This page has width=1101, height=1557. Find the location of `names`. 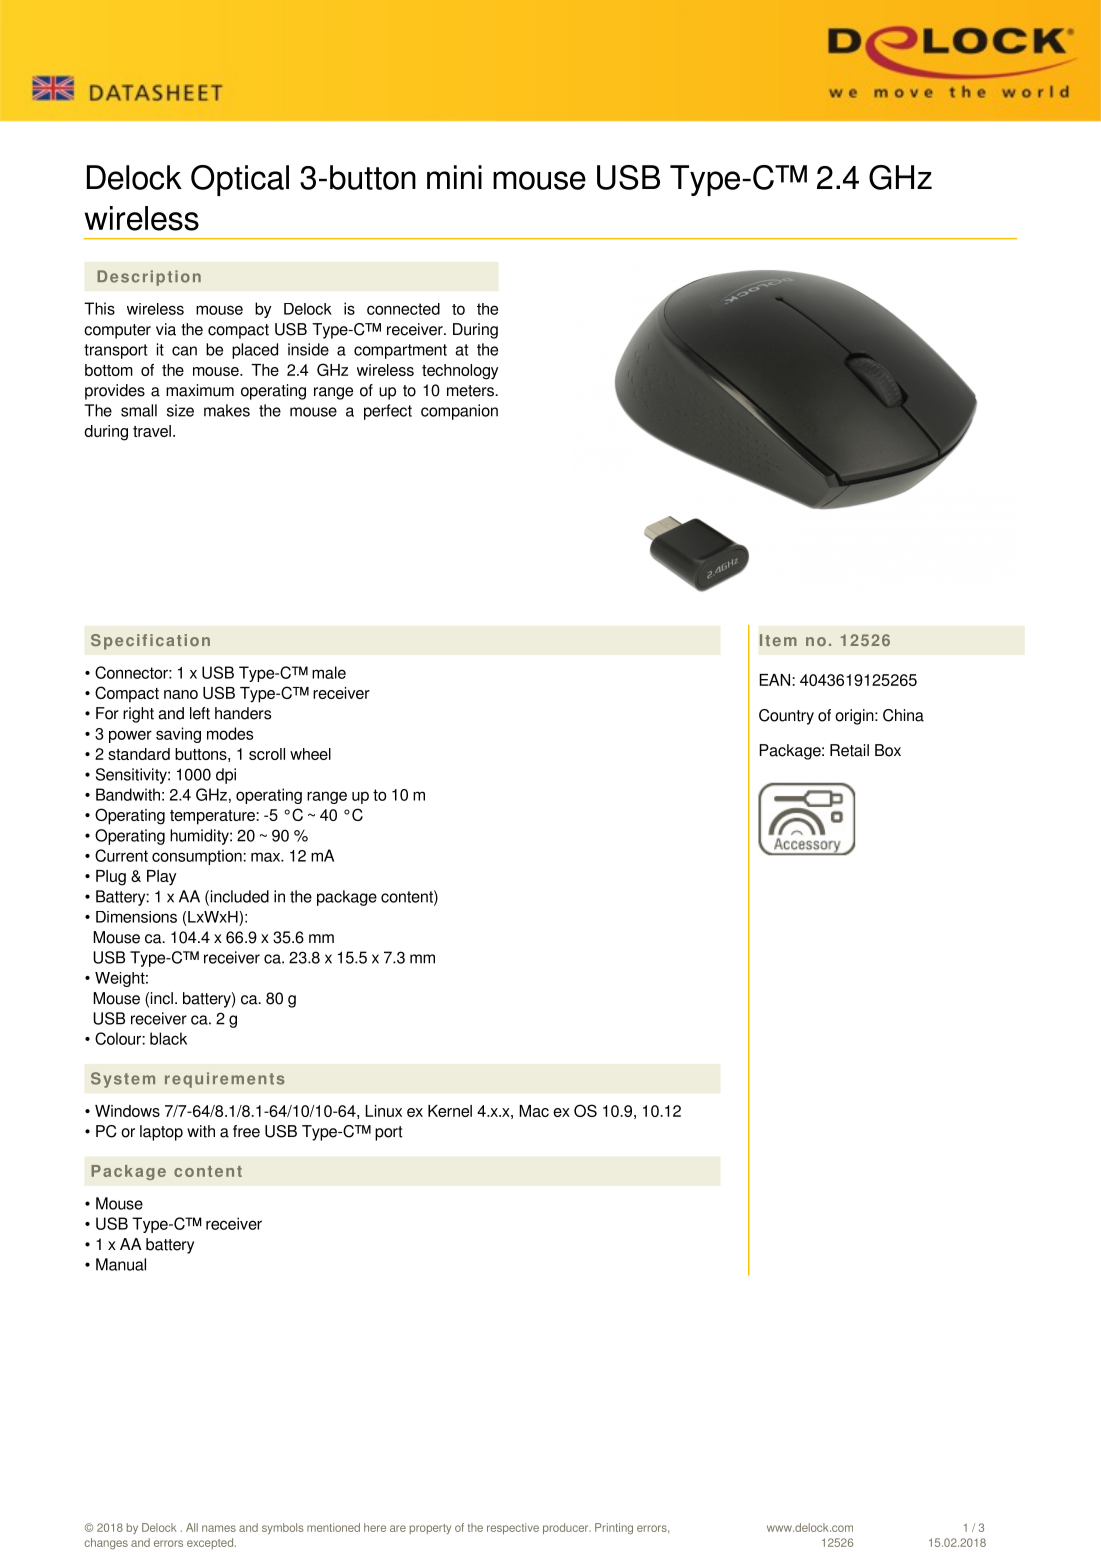

names is located at coordinates (219, 1528).
